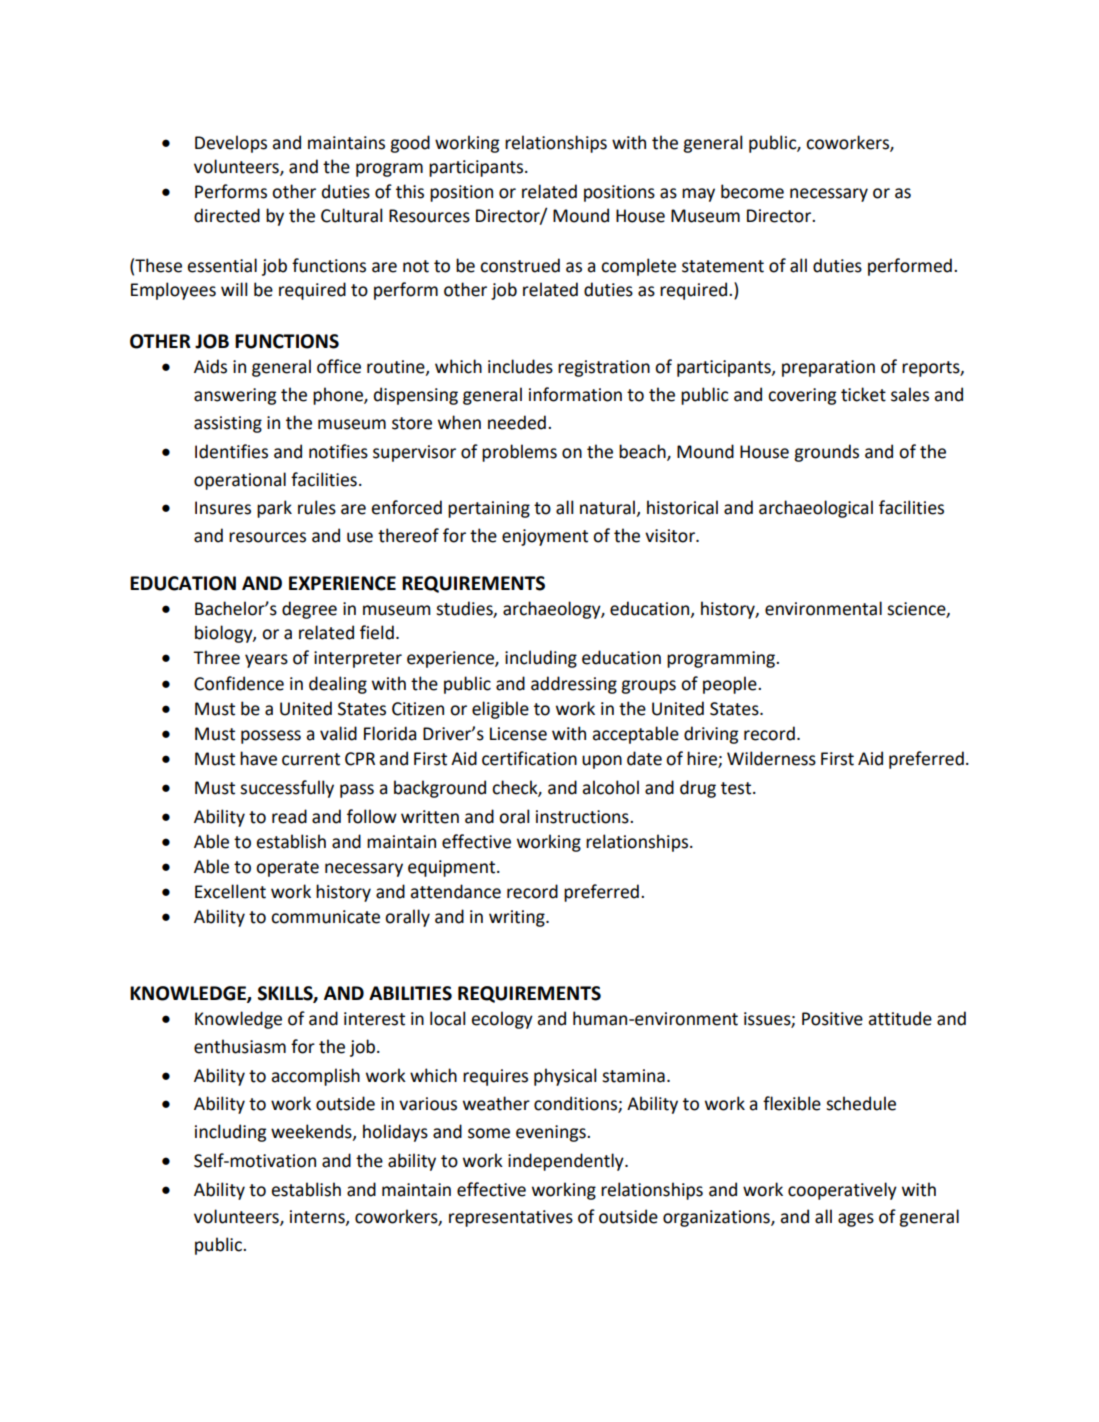 This screenshot has height=1422, width=1099. I want to click on Develops, so click(231, 144).
